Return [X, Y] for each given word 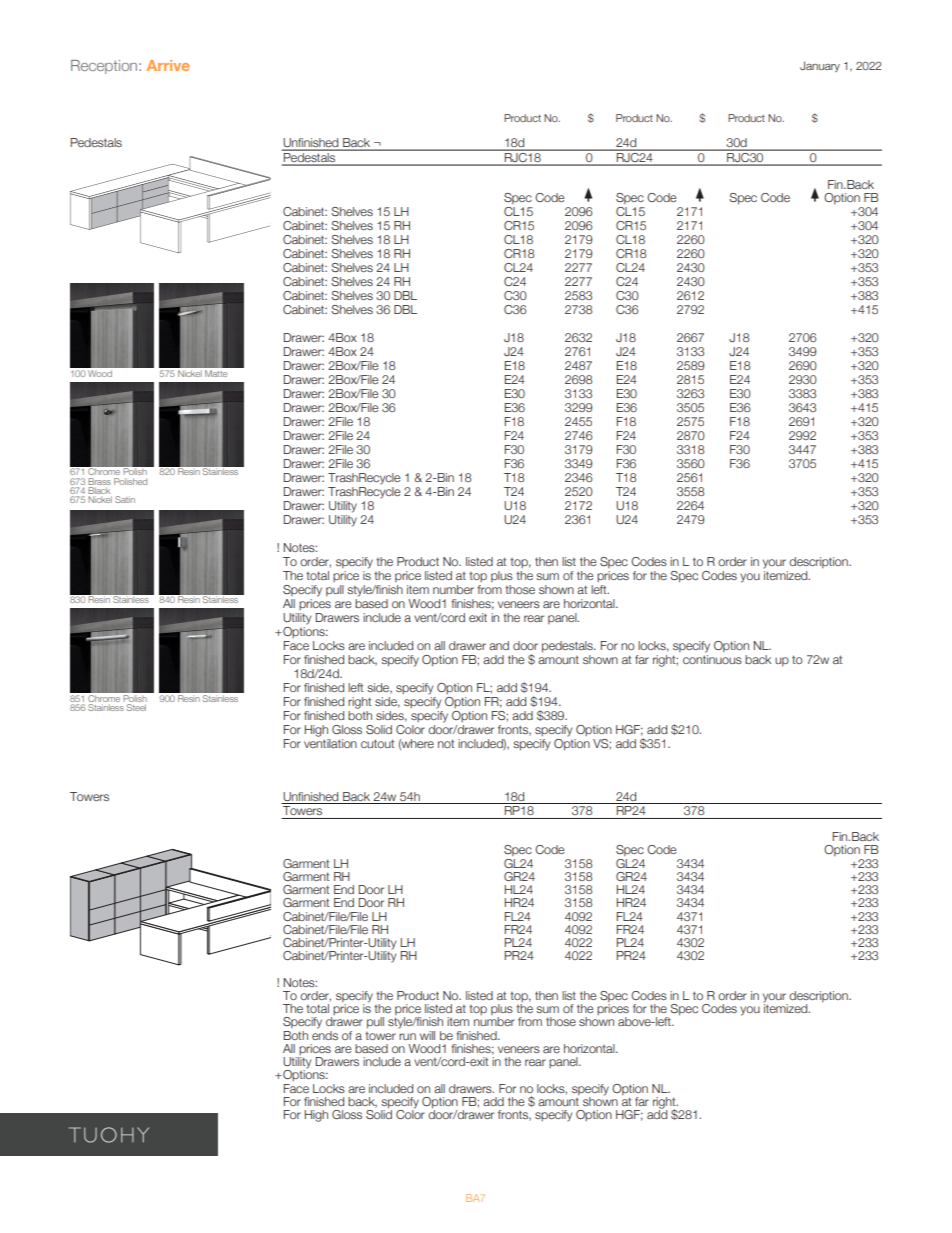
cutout [377, 743]
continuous [712, 659]
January [820, 66]
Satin [125, 499]
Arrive [168, 65]
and [499, 645]
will [427, 1035]
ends [325, 1034]
